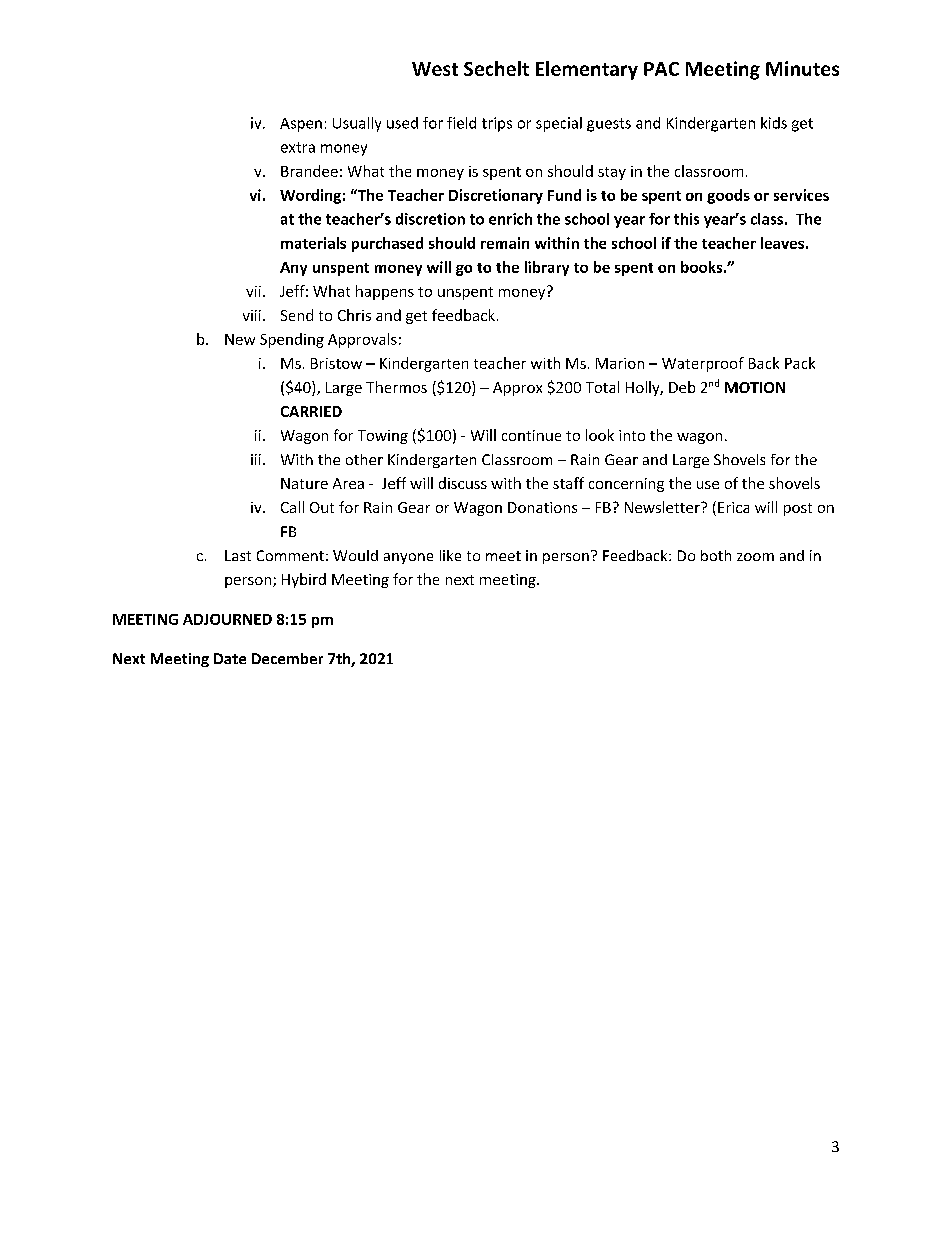 This document has width=952, height=1233. Describe the element at coordinates (802, 68) in the document. I see `Minutes` at that location.
